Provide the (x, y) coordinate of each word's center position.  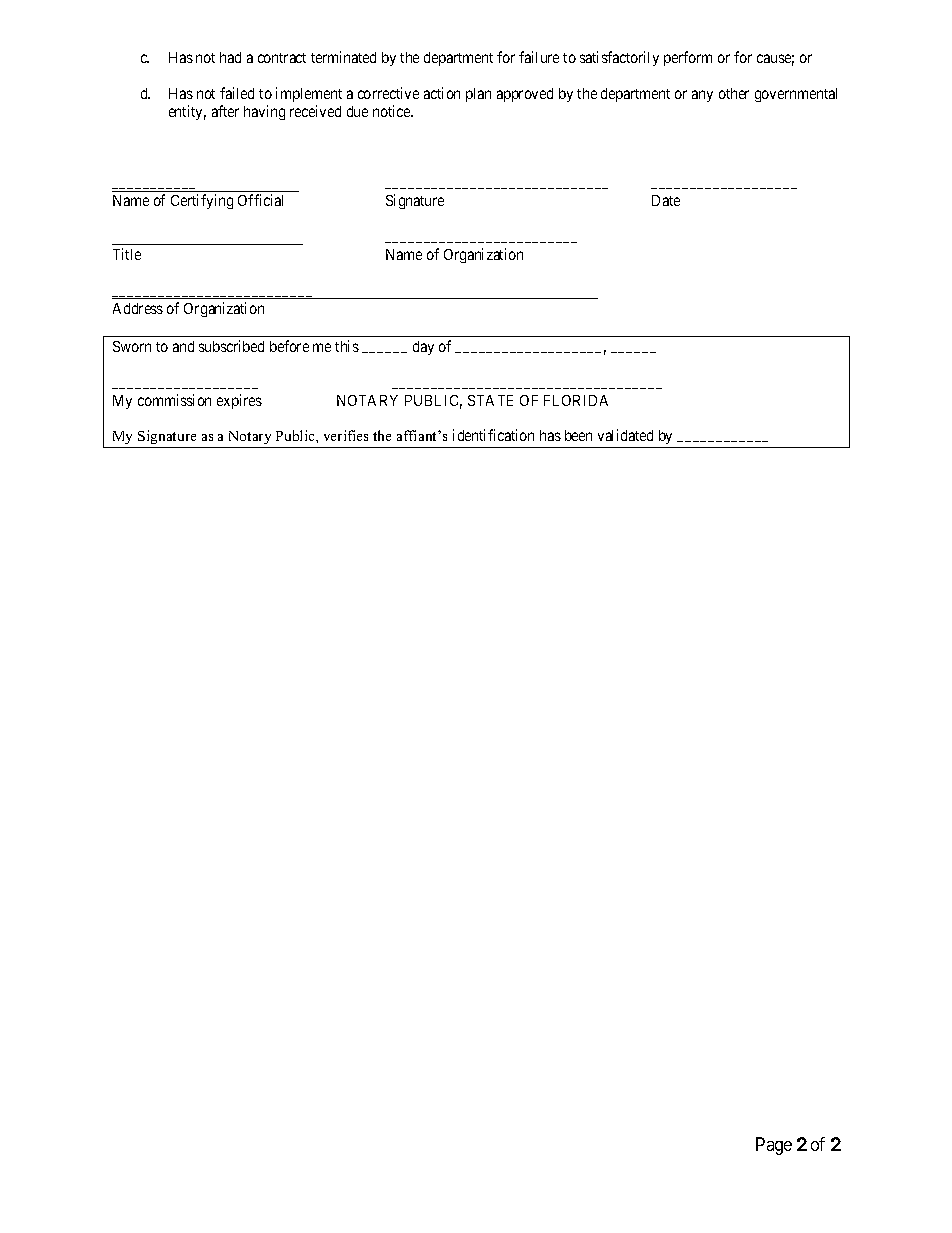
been (578, 435)
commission (174, 400)
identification (493, 435)
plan (478, 95)
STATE (490, 400)
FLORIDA (576, 400)
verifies (346, 435)
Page (774, 1146)
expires (239, 401)
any (702, 96)
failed (237, 93)
